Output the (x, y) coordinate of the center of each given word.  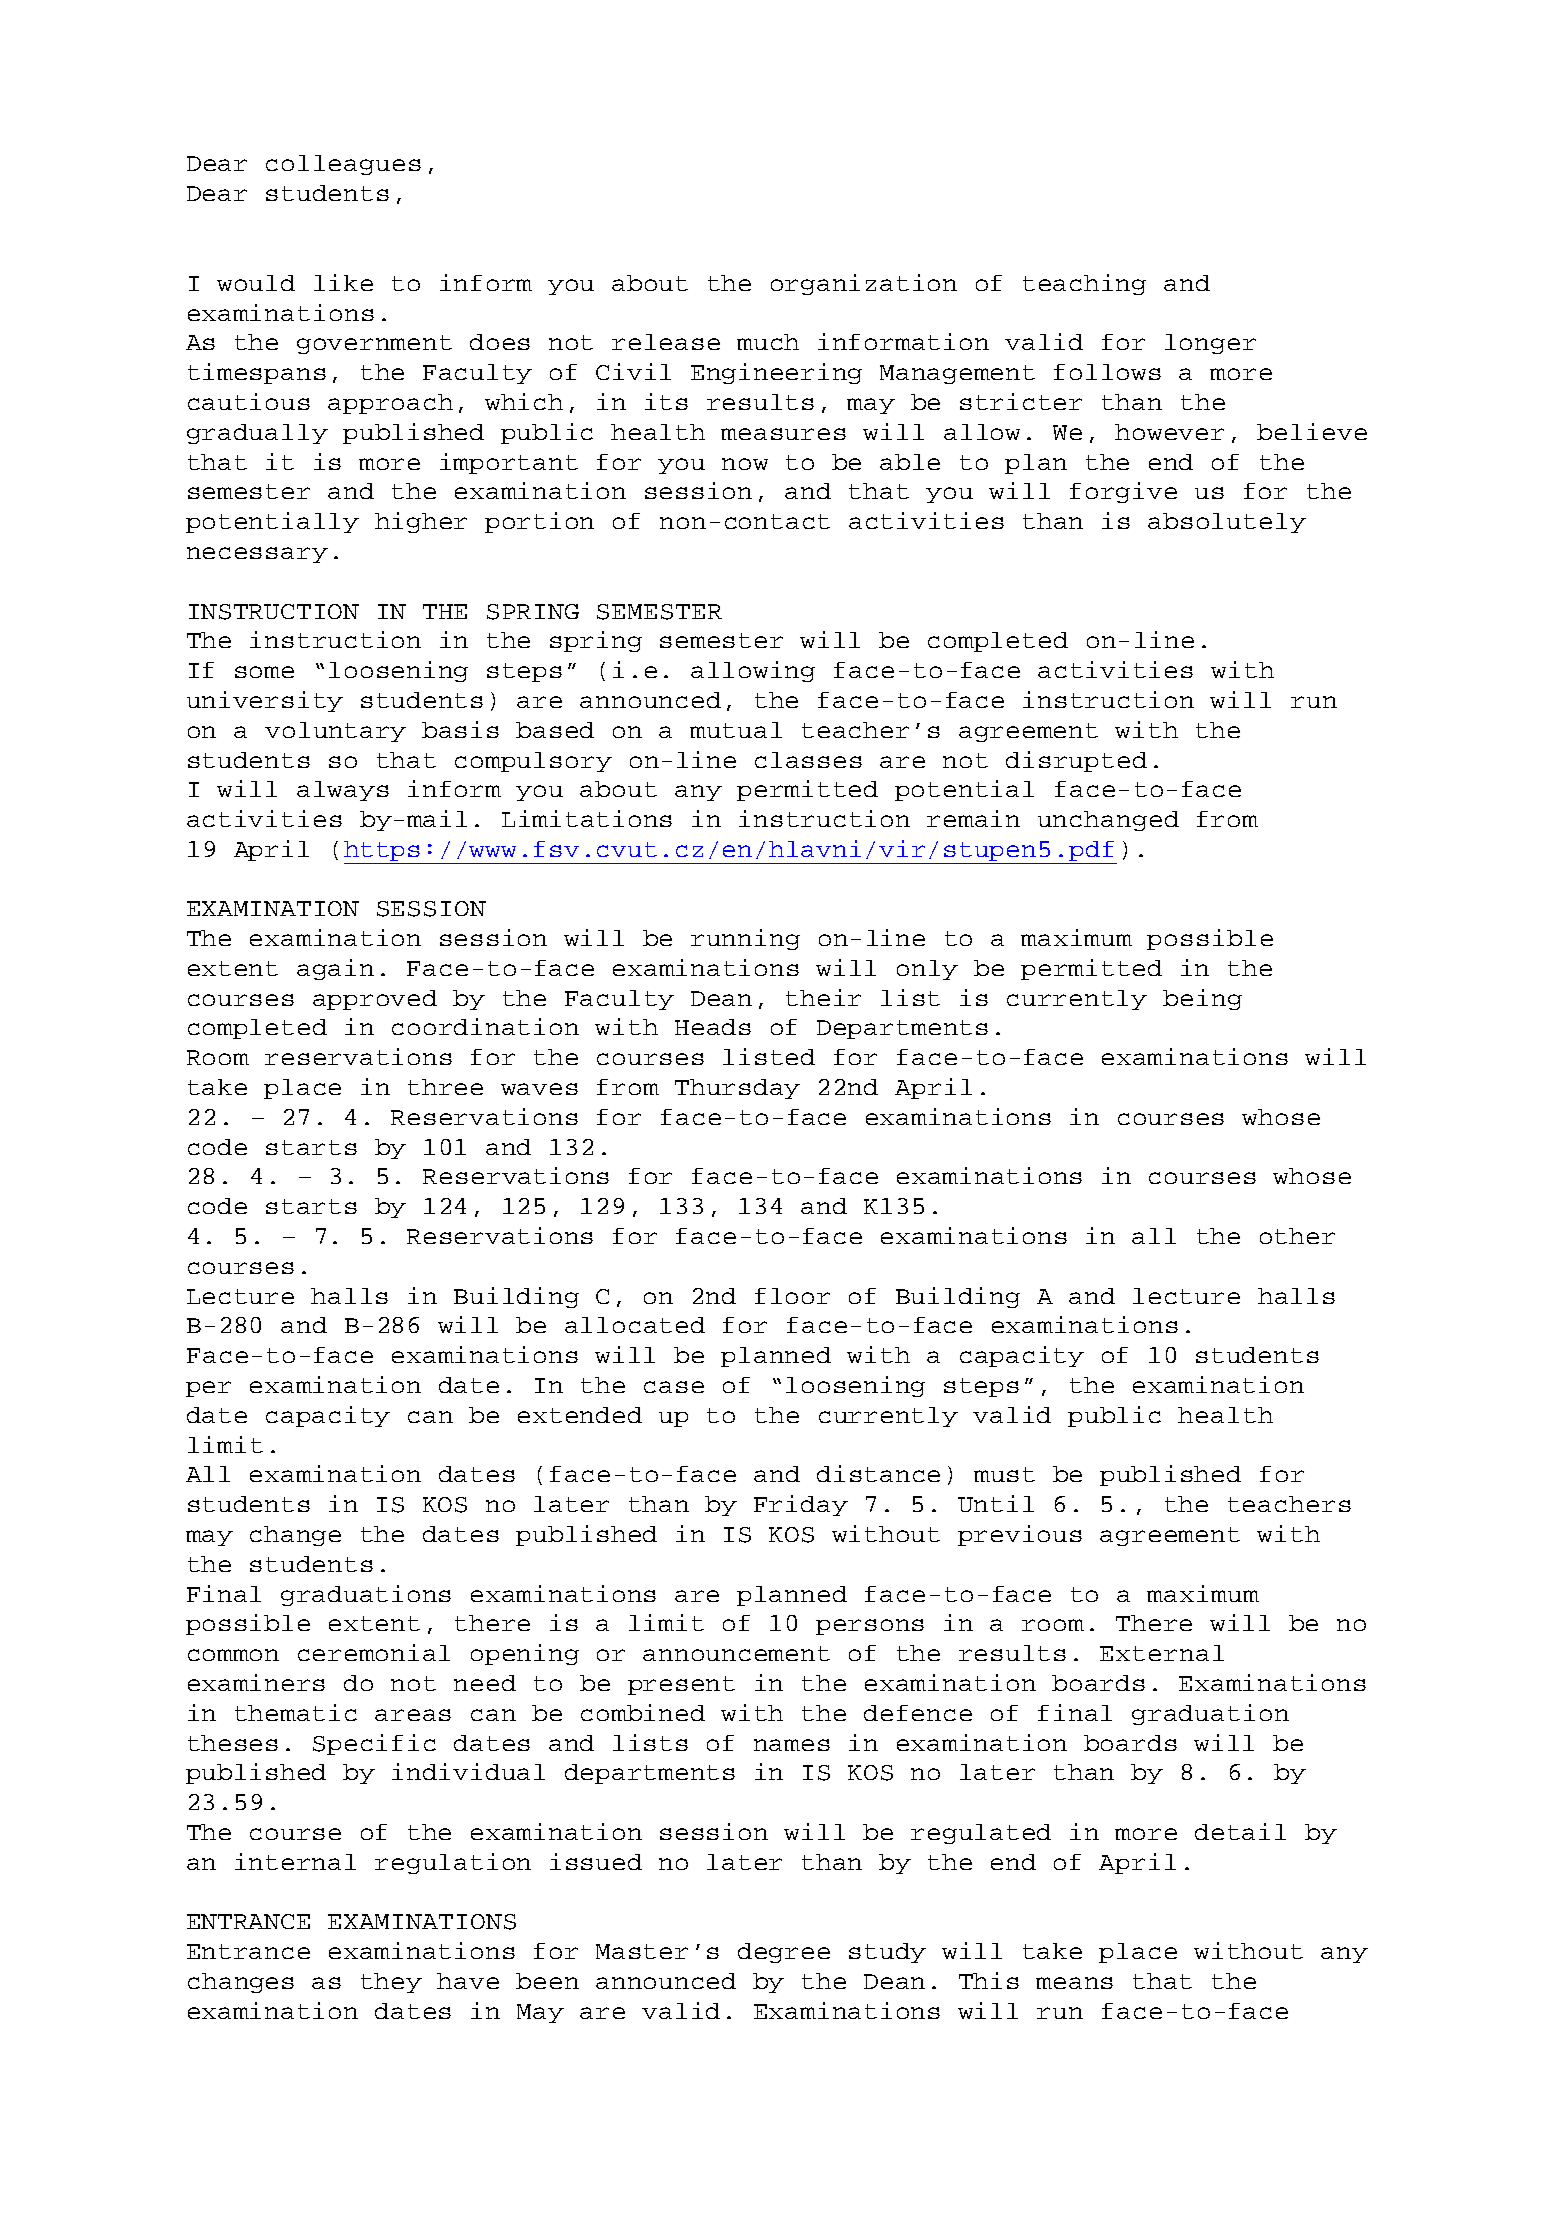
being (1202, 999)
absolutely (1227, 523)
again (335, 969)
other (1297, 1236)
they (391, 1983)
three (445, 1087)
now (745, 464)
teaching (1084, 284)
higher (421, 522)
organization (864, 284)
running (745, 939)
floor (792, 1296)
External (1162, 1653)
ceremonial (374, 1652)
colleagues (343, 165)
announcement (736, 1653)
